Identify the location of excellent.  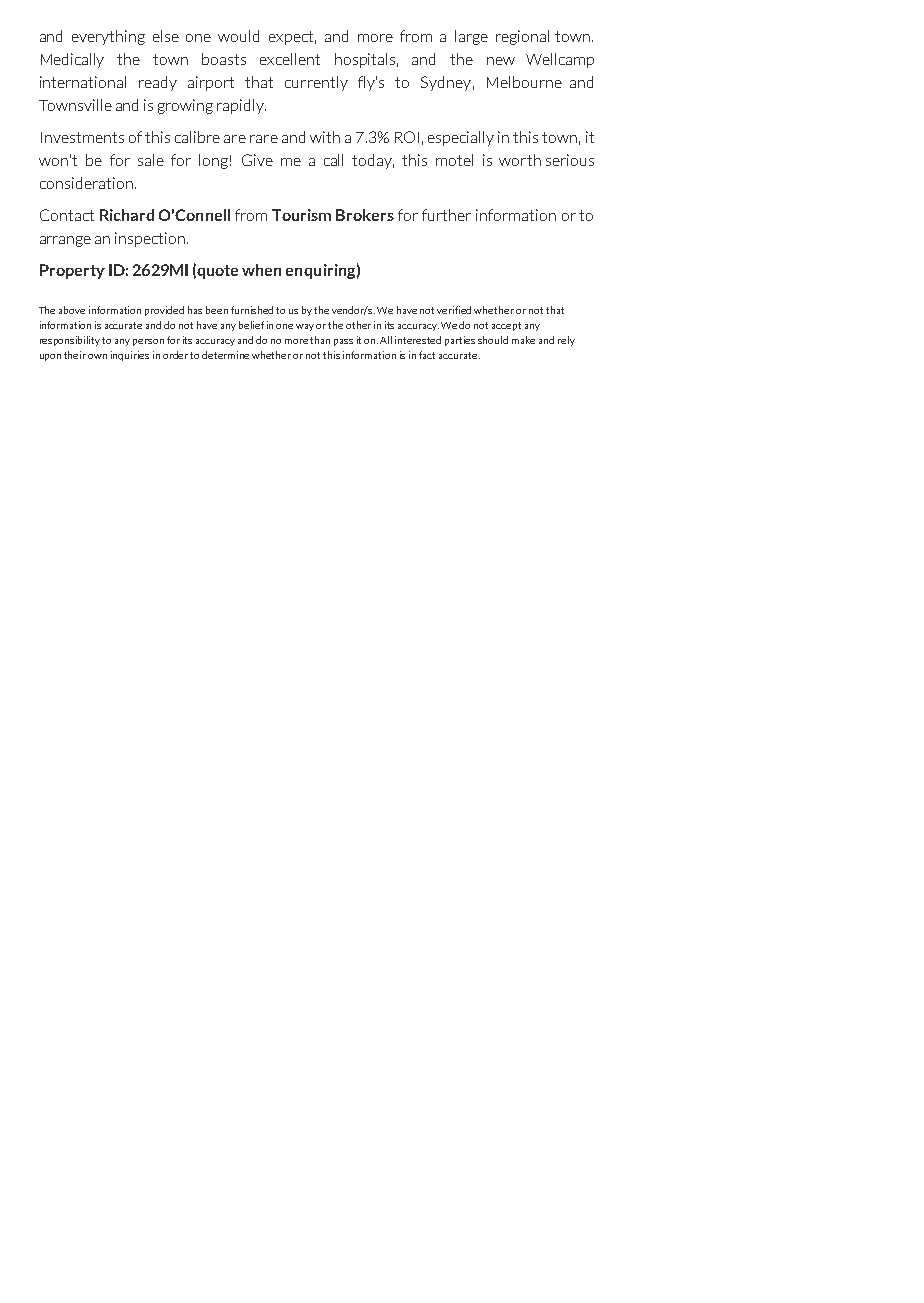
(290, 59).
